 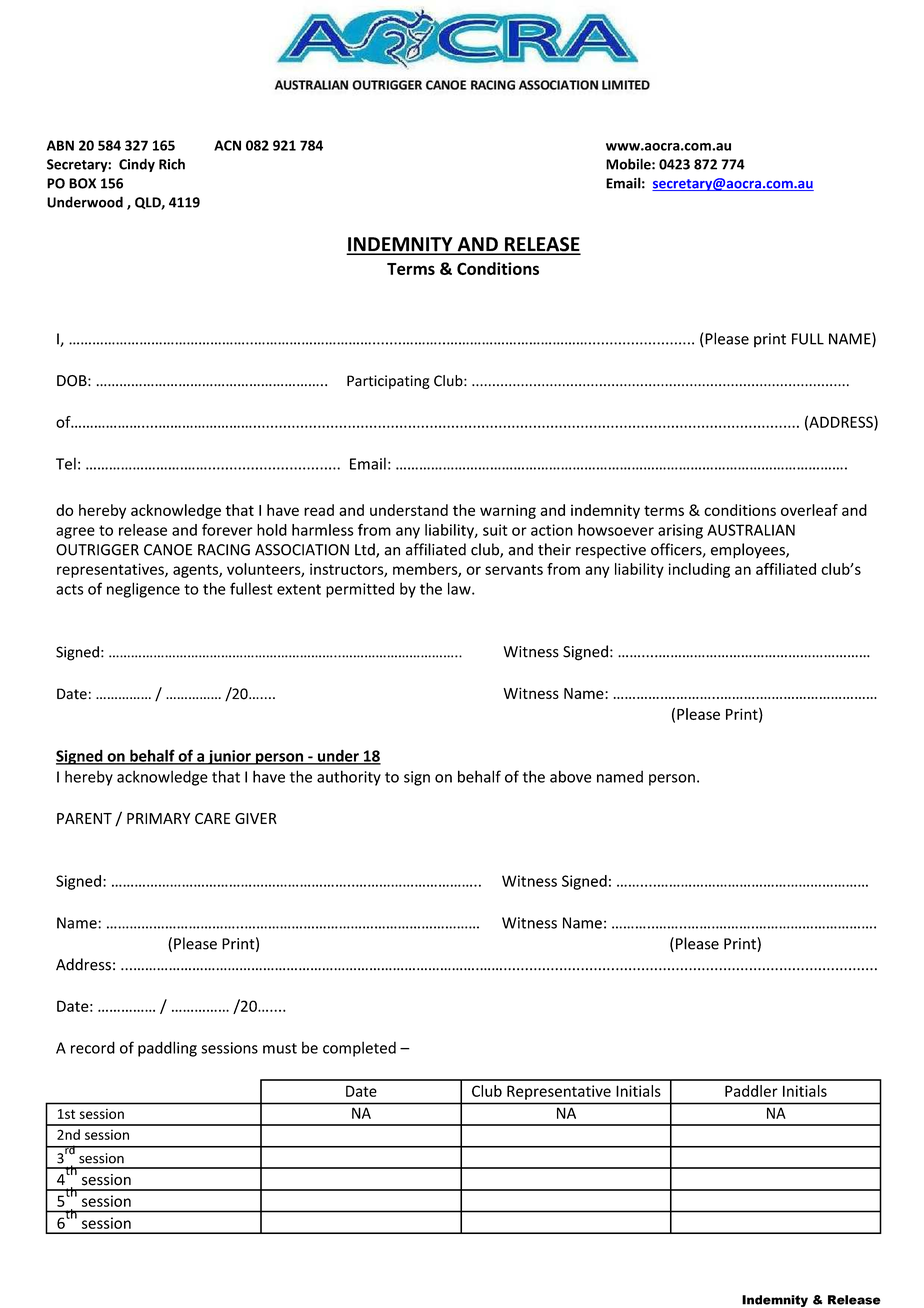 I want to click on Participating, so click(x=388, y=382).
